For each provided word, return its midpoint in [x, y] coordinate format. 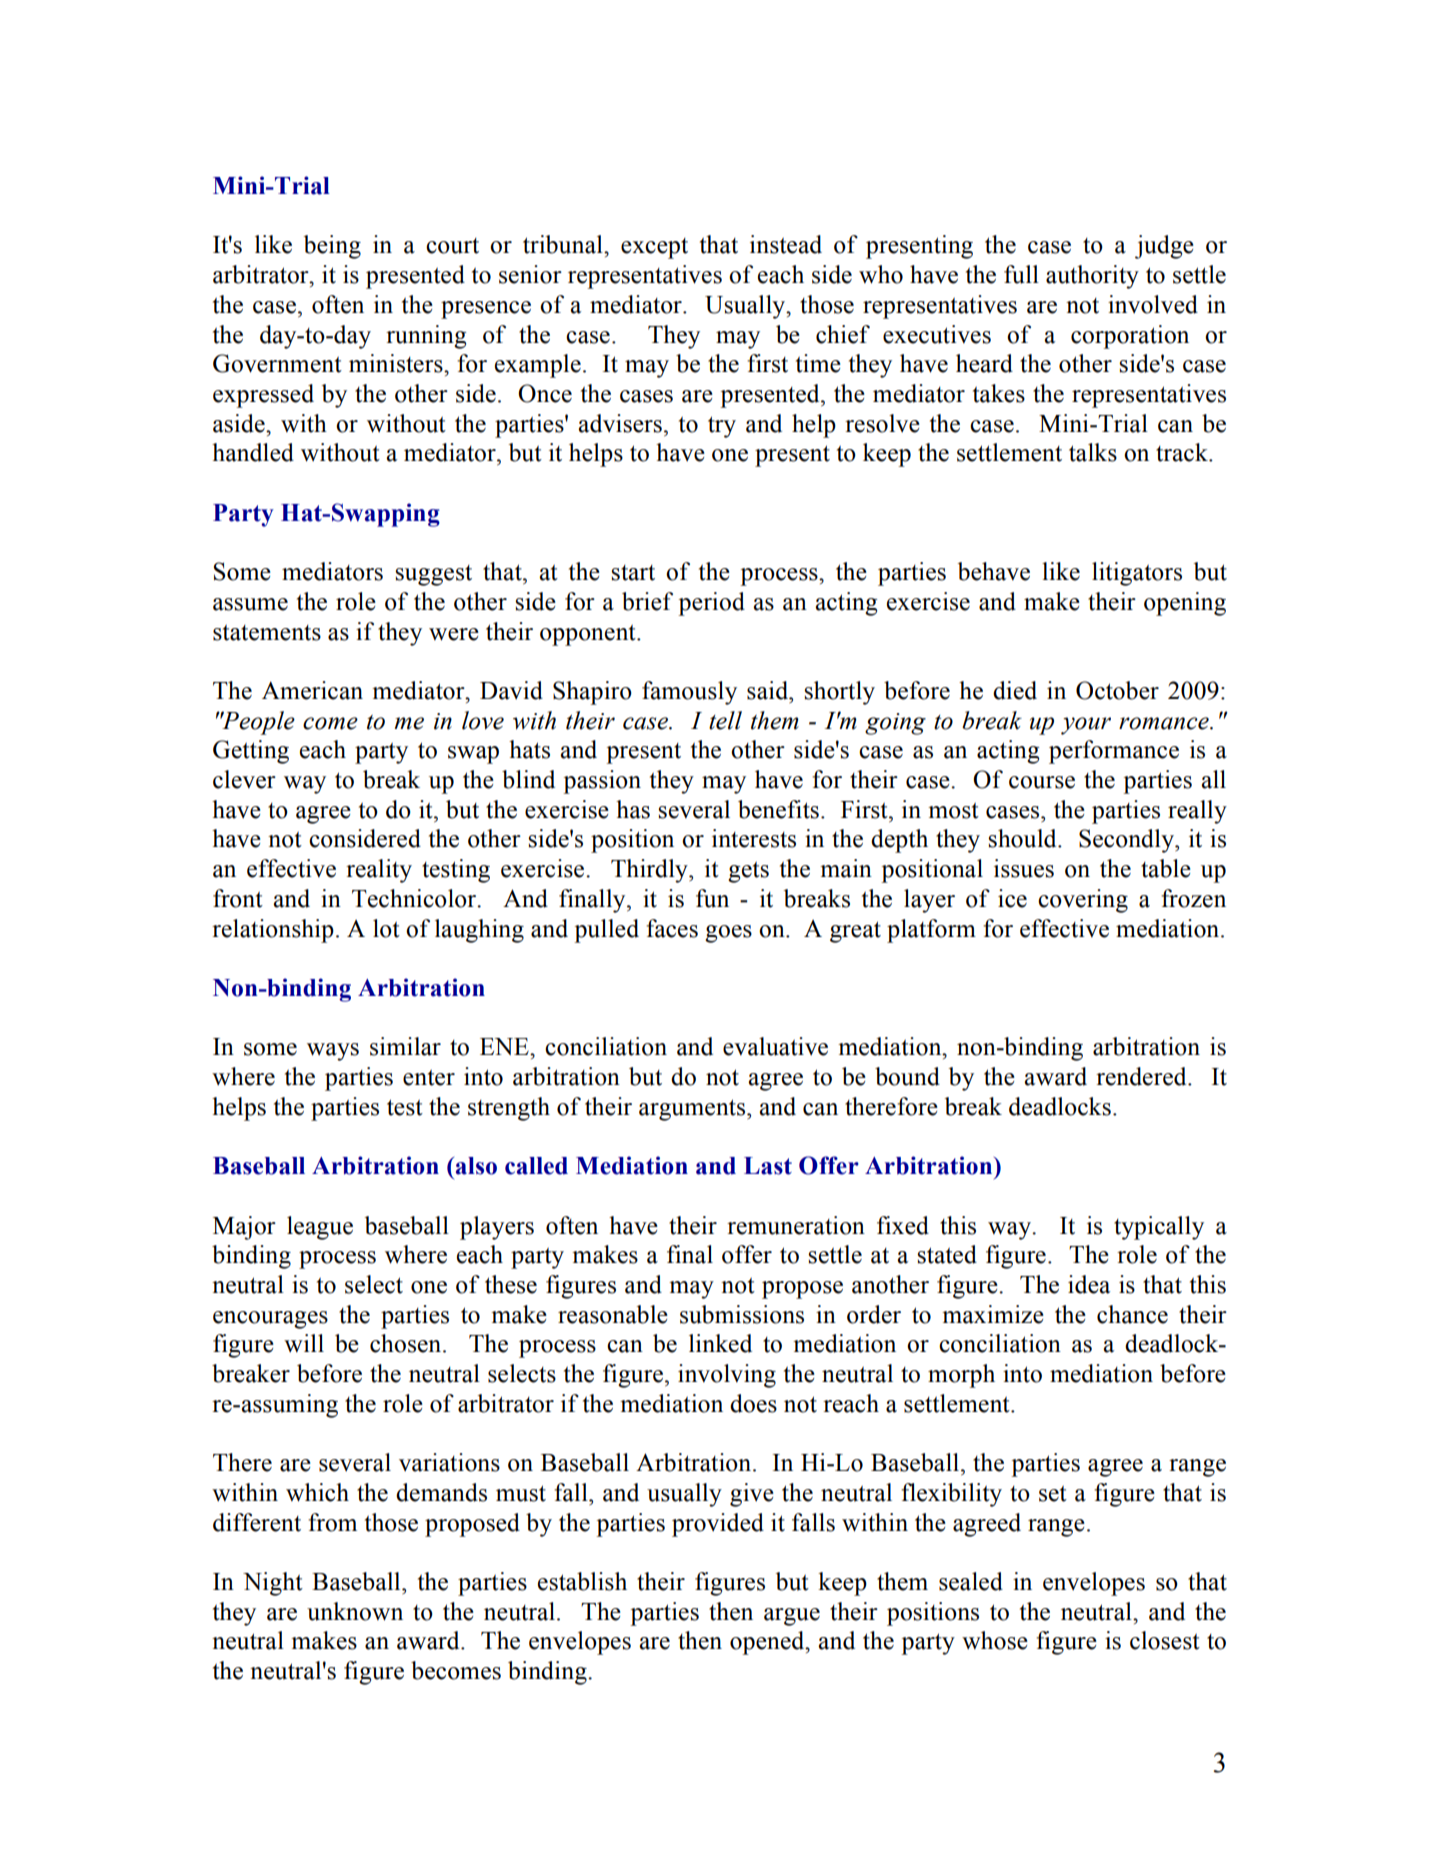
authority [1092, 277]
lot [386, 928]
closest [1165, 1640]
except [654, 248]
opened [768, 1643]
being [332, 247]
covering [1083, 901]
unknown [355, 1611]
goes [728, 934]
